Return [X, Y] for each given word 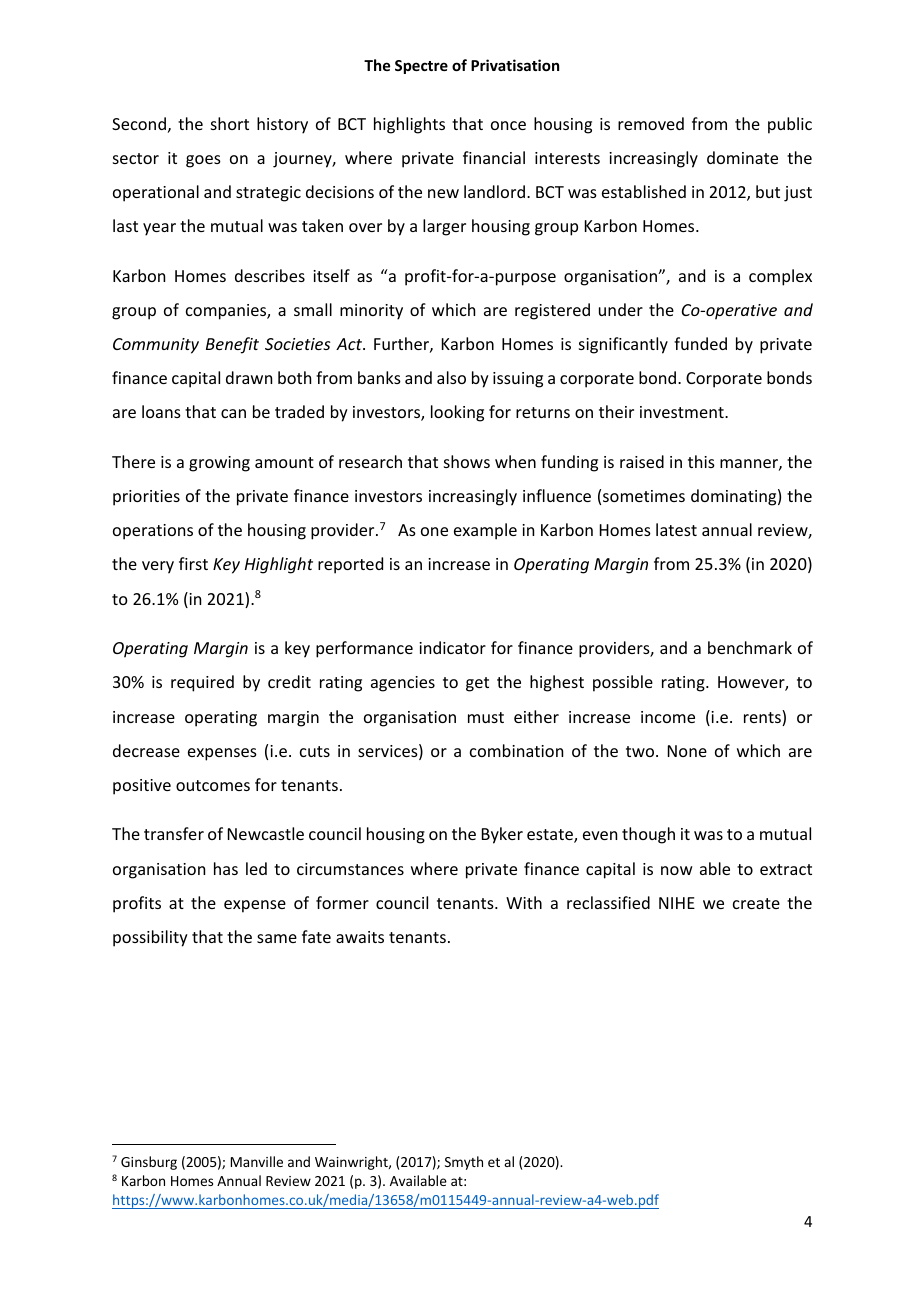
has [226, 868]
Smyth [464, 1163]
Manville [257, 1161]
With [524, 902]
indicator [452, 647]
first [193, 563]
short [230, 123]
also [451, 377]
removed [651, 123]
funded [700, 343]
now [677, 870]
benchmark [750, 647]
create [756, 903]
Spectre [421, 67]
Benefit [232, 345]
